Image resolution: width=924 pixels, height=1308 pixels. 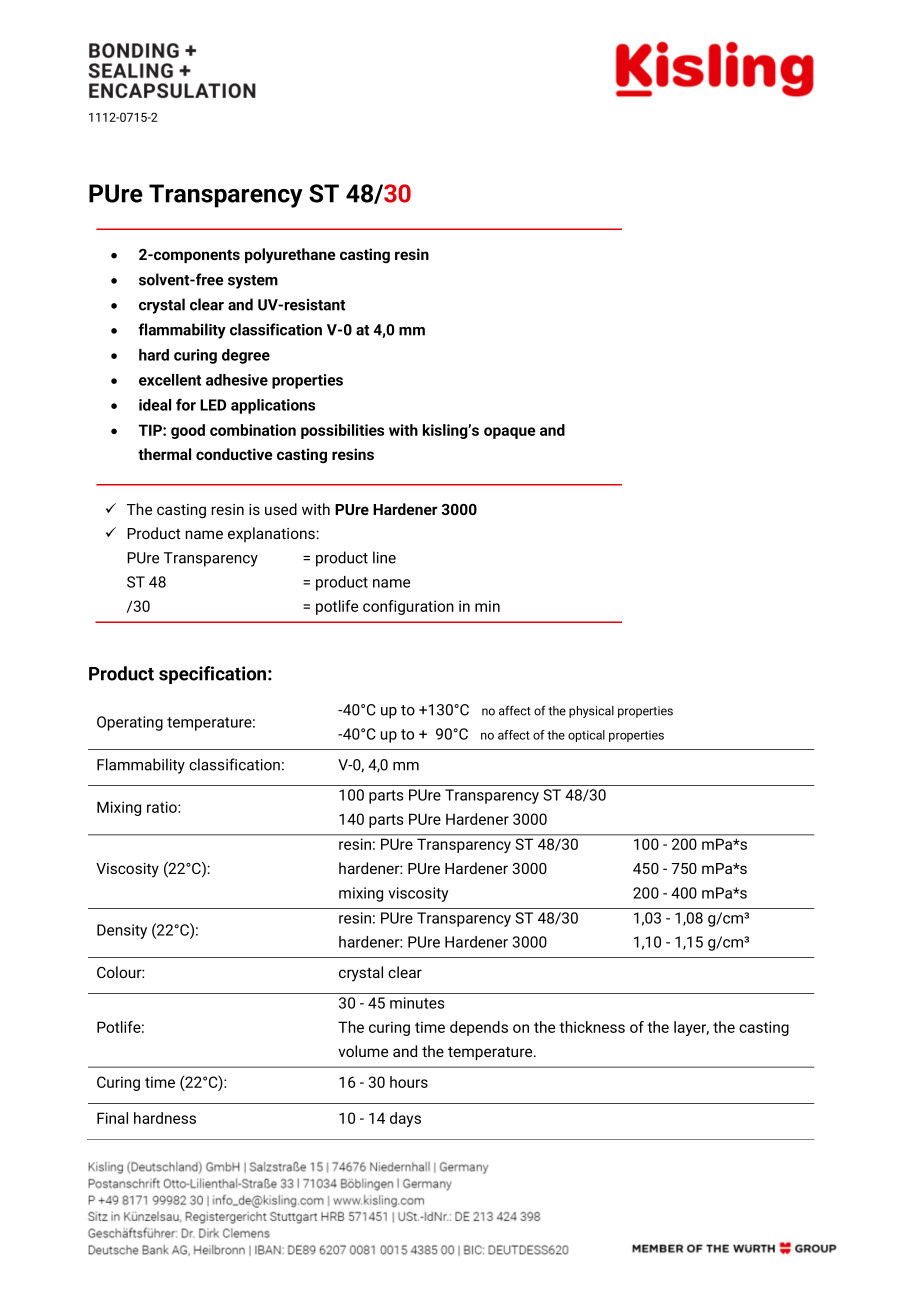 What do you see at coordinates (592, 1027) in the page?
I see `thickness` at bounding box center [592, 1027].
